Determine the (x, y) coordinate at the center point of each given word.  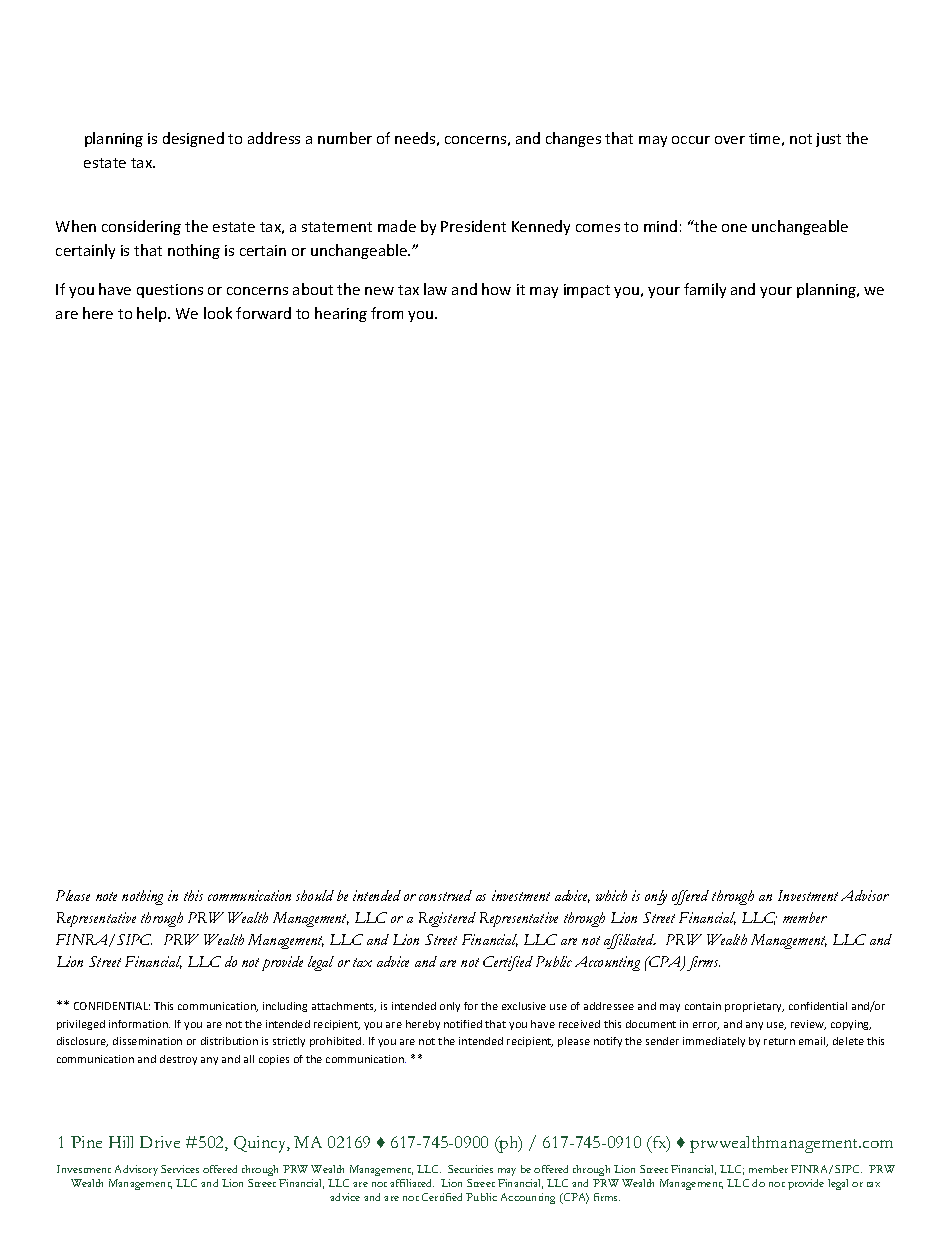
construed (445, 895)
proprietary (754, 1007)
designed (193, 139)
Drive (160, 1142)
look (218, 313)
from (387, 313)
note (106, 896)
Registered (447, 919)
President (473, 226)
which (611, 895)
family (705, 290)
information (139, 1024)
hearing (341, 314)
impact (587, 291)
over (730, 140)
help (153, 314)
